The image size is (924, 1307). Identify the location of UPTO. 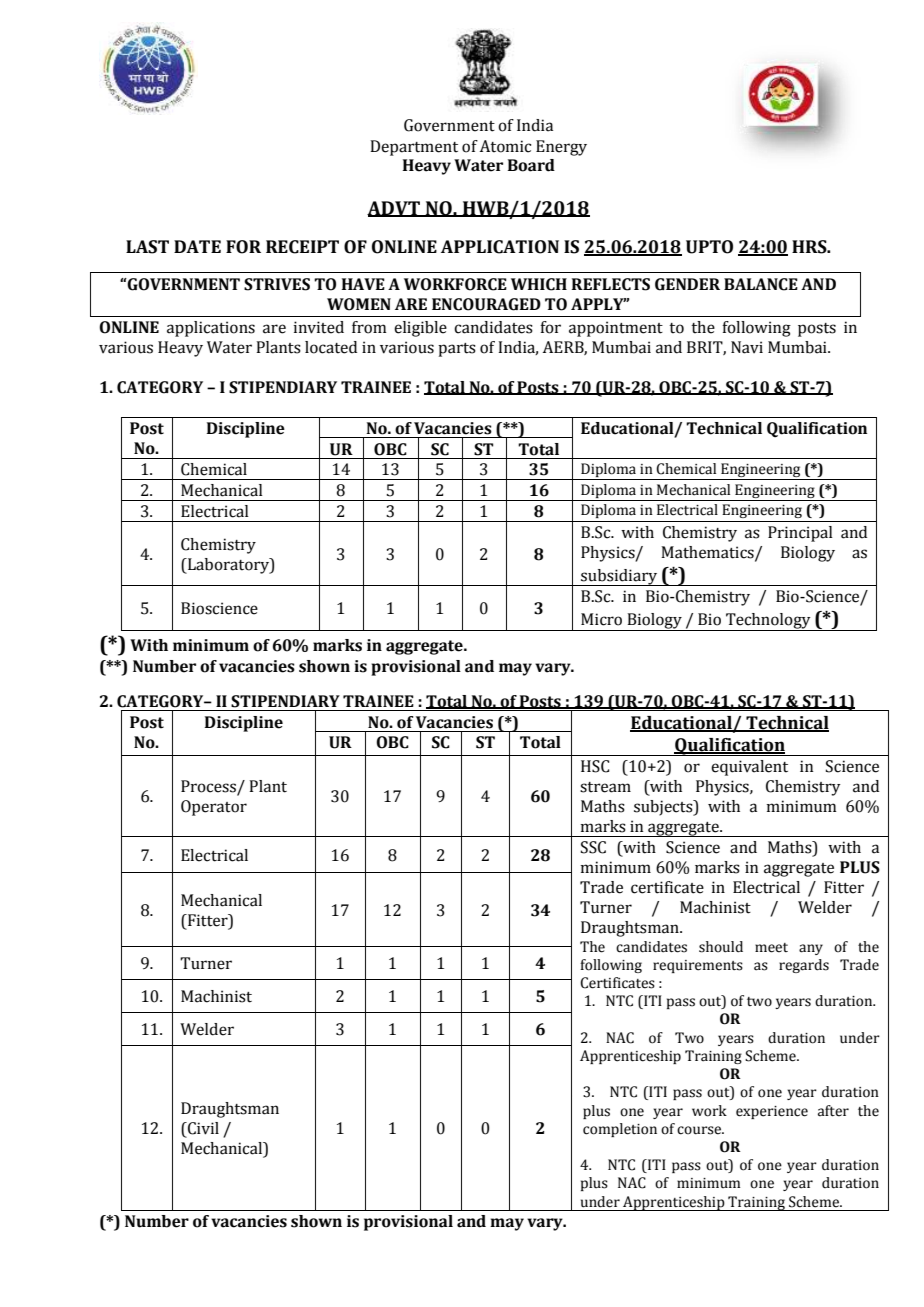
(709, 247).
